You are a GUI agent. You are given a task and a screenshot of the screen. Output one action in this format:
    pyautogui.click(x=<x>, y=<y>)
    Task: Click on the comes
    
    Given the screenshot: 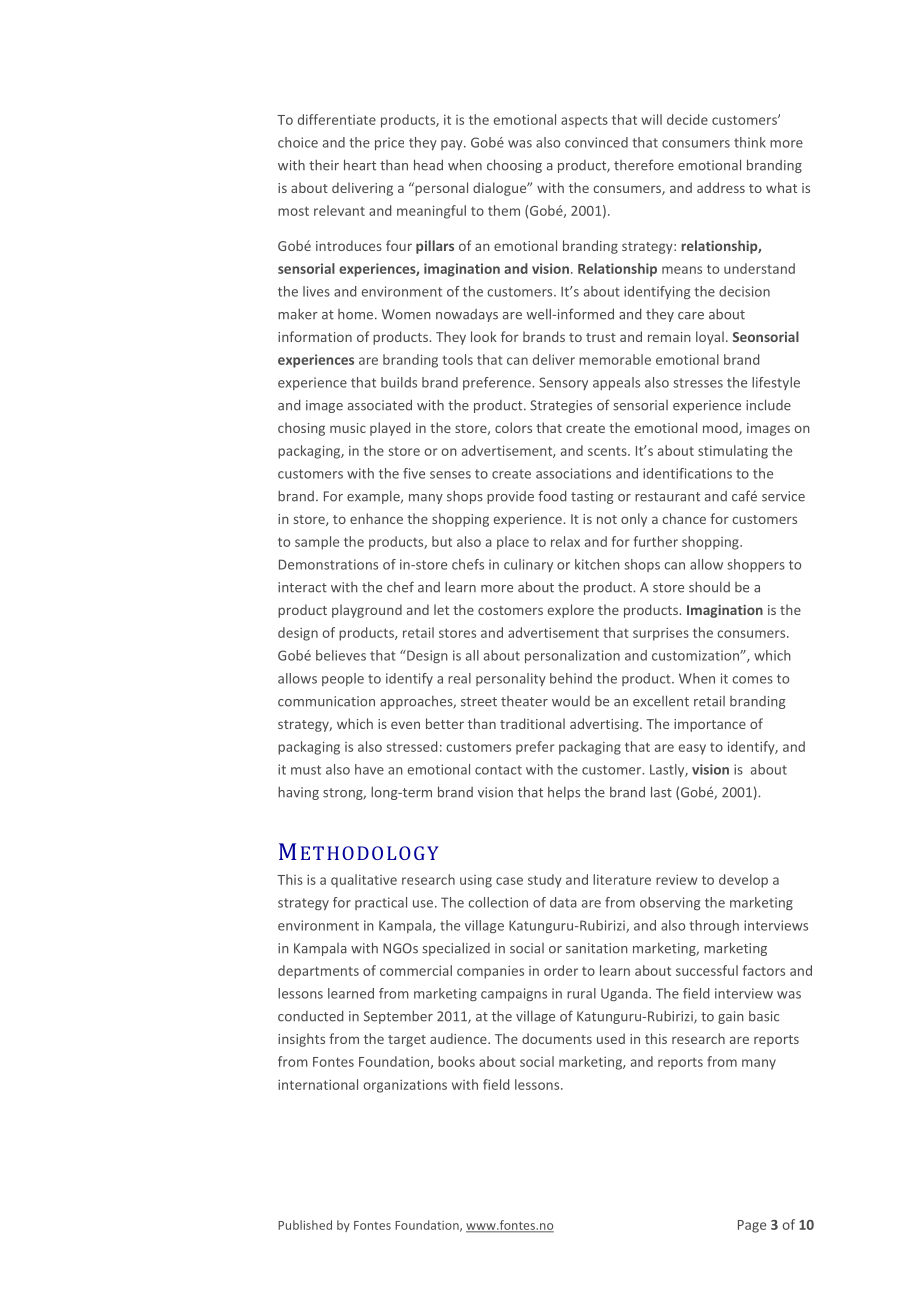 What is the action you would take?
    pyautogui.click(x=752, y=680)
